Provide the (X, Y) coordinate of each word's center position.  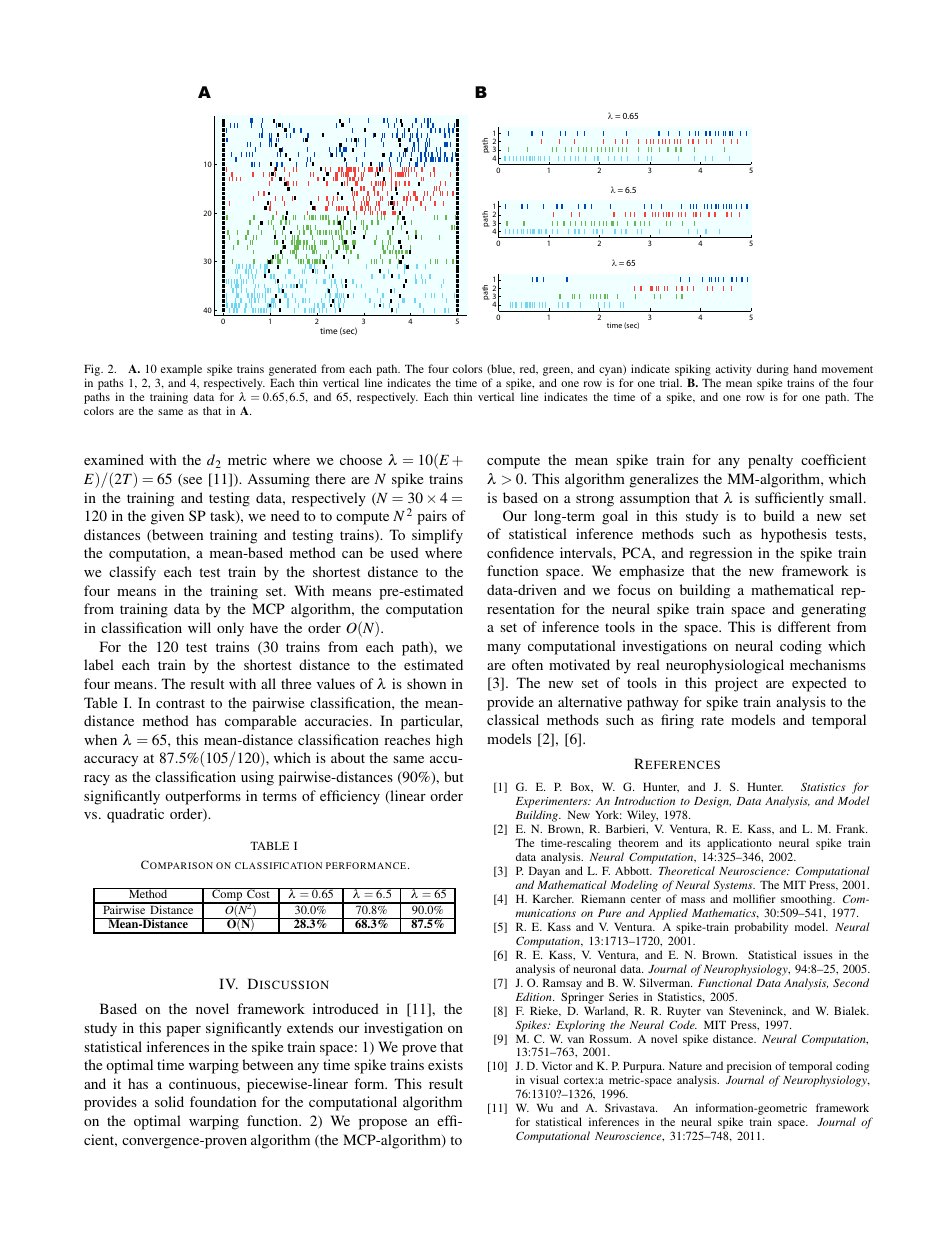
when (100, 739)
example (181, 371)
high (449, 741)
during (773, 371)
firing (677, 721)
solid (169, 1101)
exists (445, 1064)
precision (749, 1068)
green (558, 373)
